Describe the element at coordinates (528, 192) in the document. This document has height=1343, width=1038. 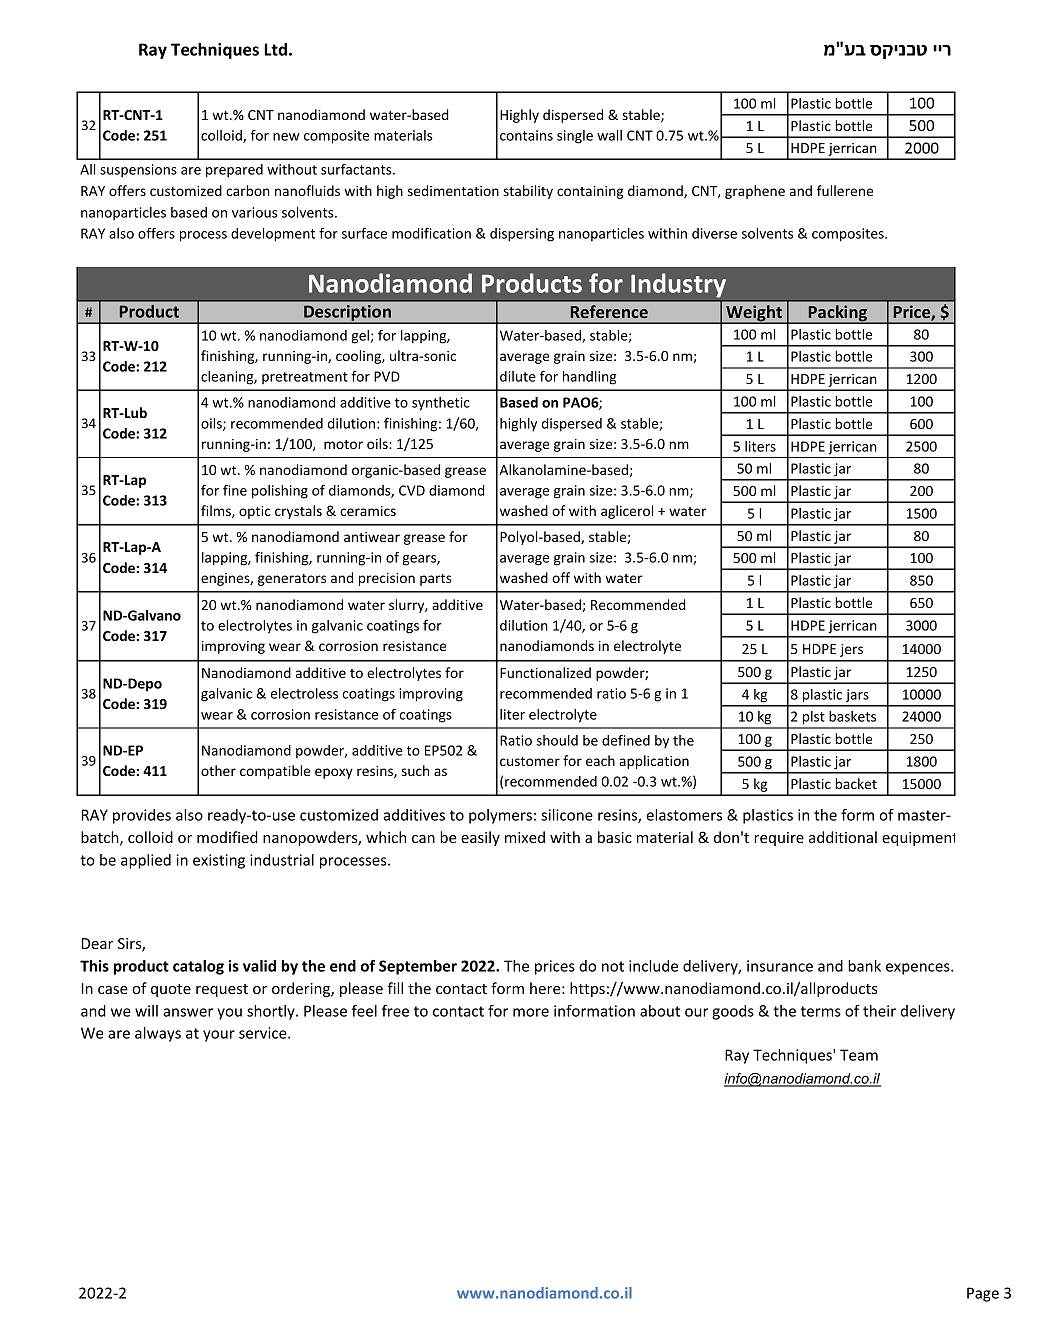
I see `stability` at that location.
